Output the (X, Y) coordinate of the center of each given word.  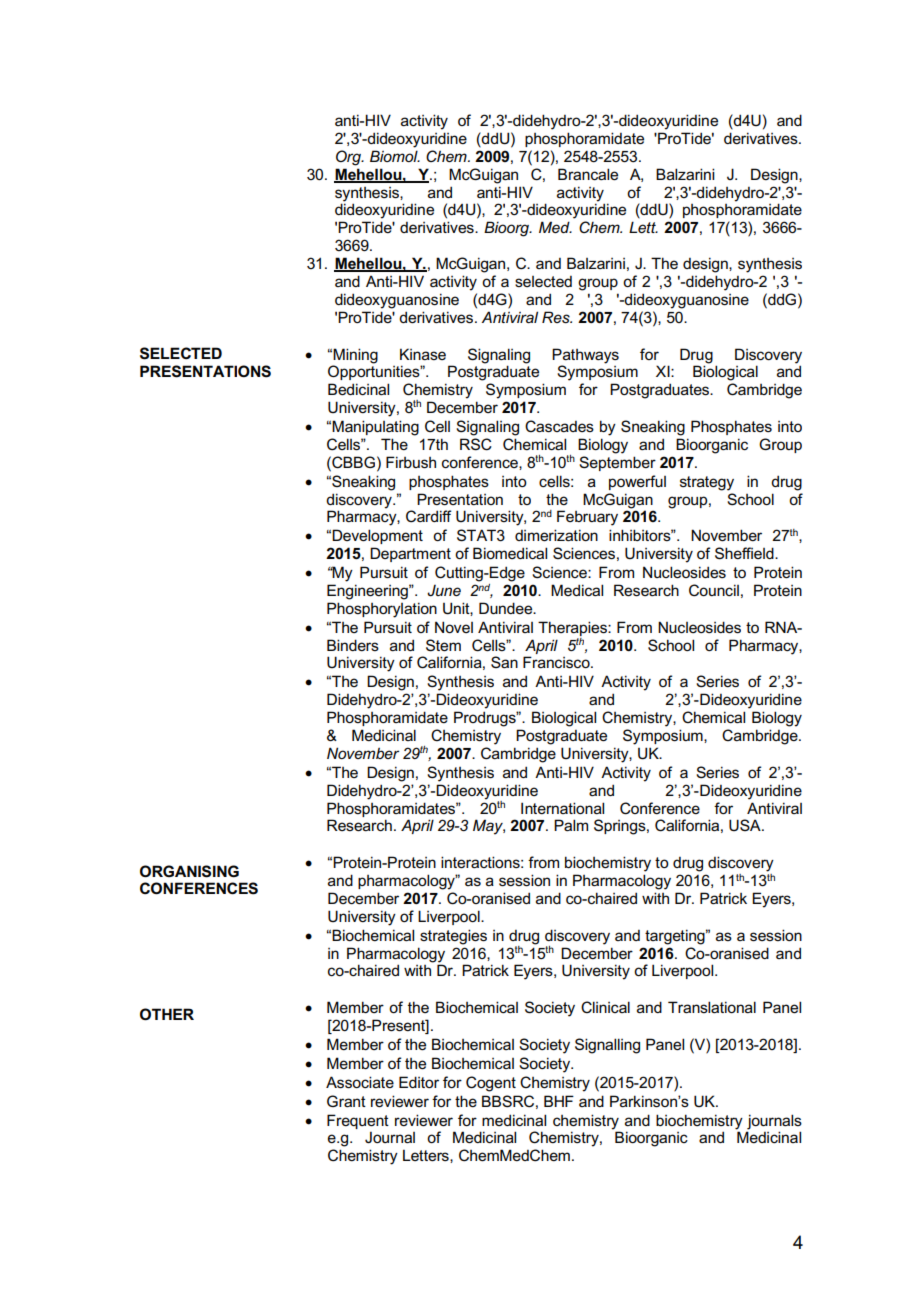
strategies (453, 937)
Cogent (491, 1084)
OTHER (167, 1014)
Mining (355, 357)
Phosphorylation (382, 610)
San (504, 662)
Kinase (423, 354)
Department (410, 554)
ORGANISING (189, 871)
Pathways (585, 357)
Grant (346, 1101)
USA (746, 825)
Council (714, 590)
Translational (712, 1007)
